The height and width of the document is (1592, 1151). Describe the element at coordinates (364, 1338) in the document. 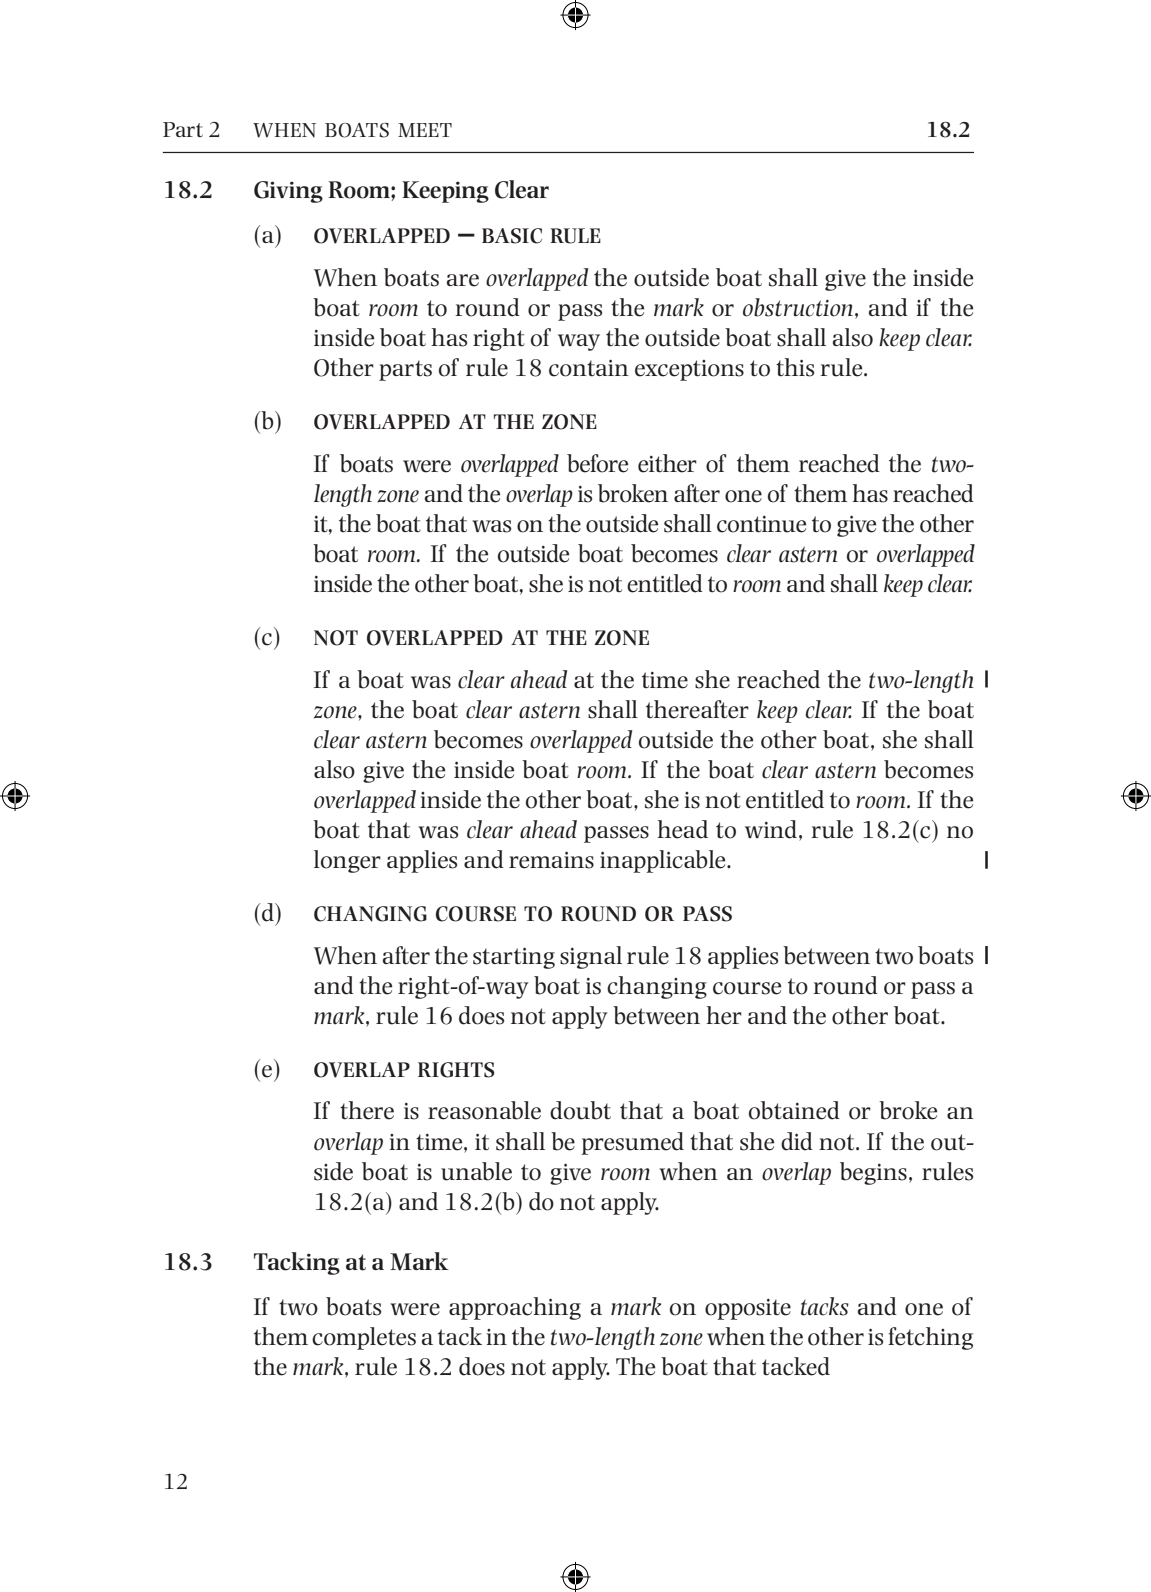

I see `completes` at that location.
